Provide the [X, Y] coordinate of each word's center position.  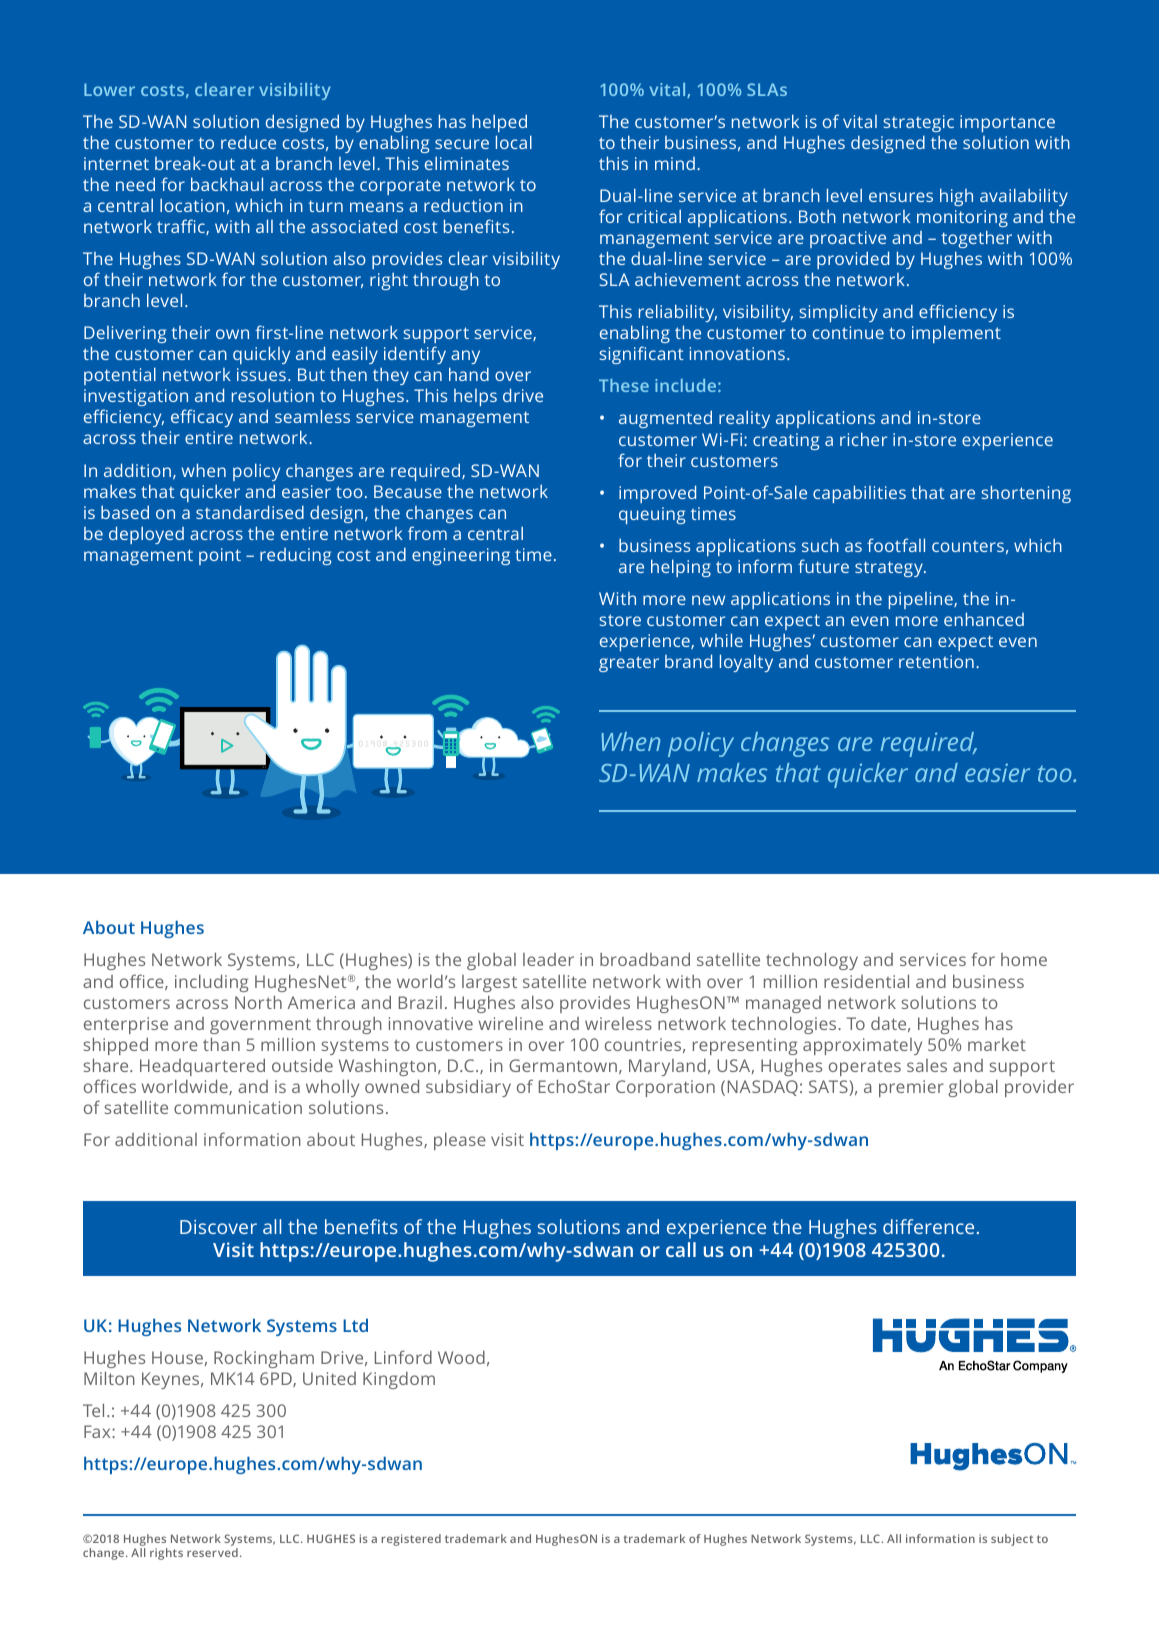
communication [238, 1107]
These [624, 385]
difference [928, 1226]
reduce [248, 142]
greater [629, 664]
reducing [295, 556]
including [211, 983]
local [514, 142]
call [681, 1249]
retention [936, 661]
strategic [919, 123]
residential [866, 981]
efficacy [202, 418]
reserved [212, 1552]
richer [863, 439]
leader [548, 959]
